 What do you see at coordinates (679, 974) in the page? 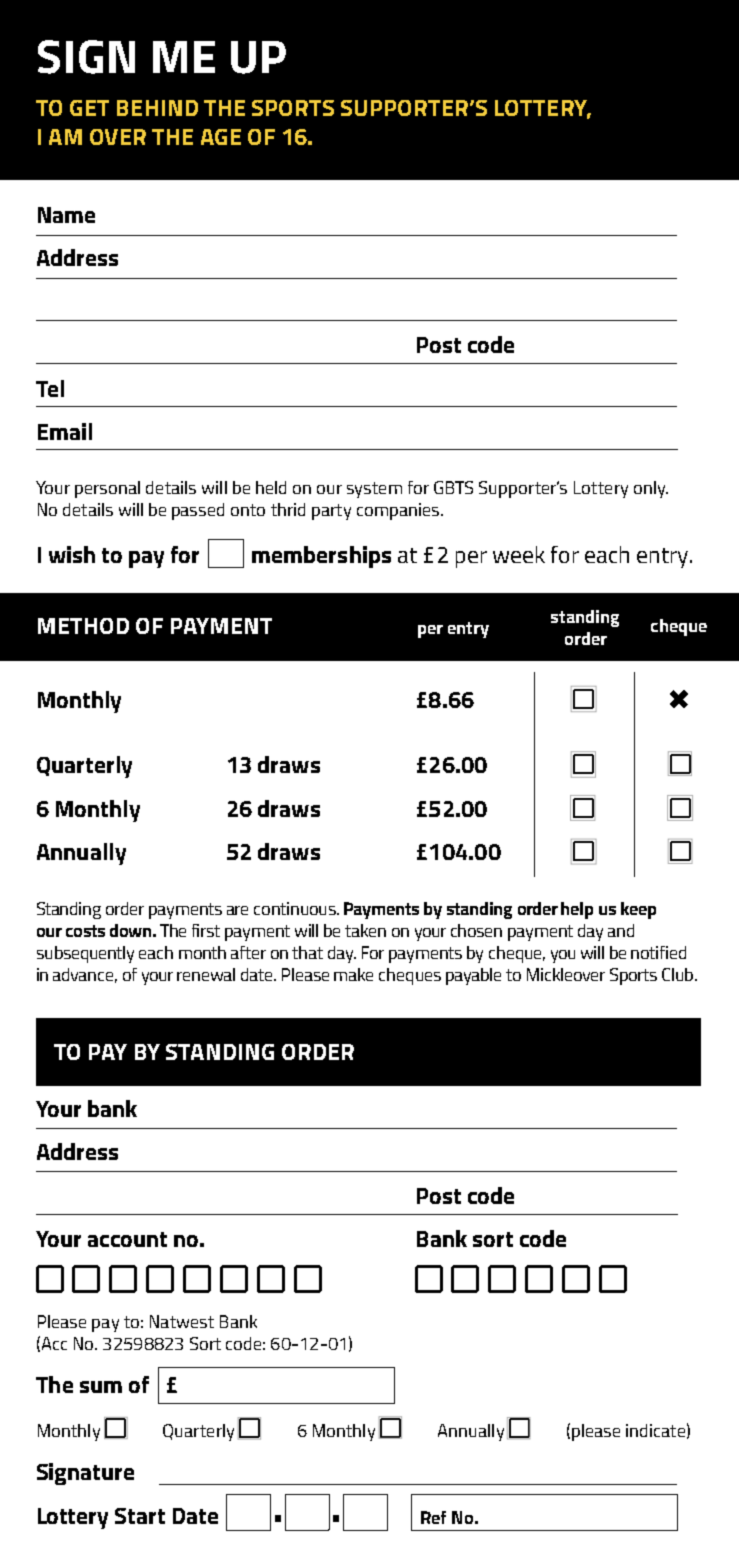
I see `Club` at bounding box center [679, 974].
